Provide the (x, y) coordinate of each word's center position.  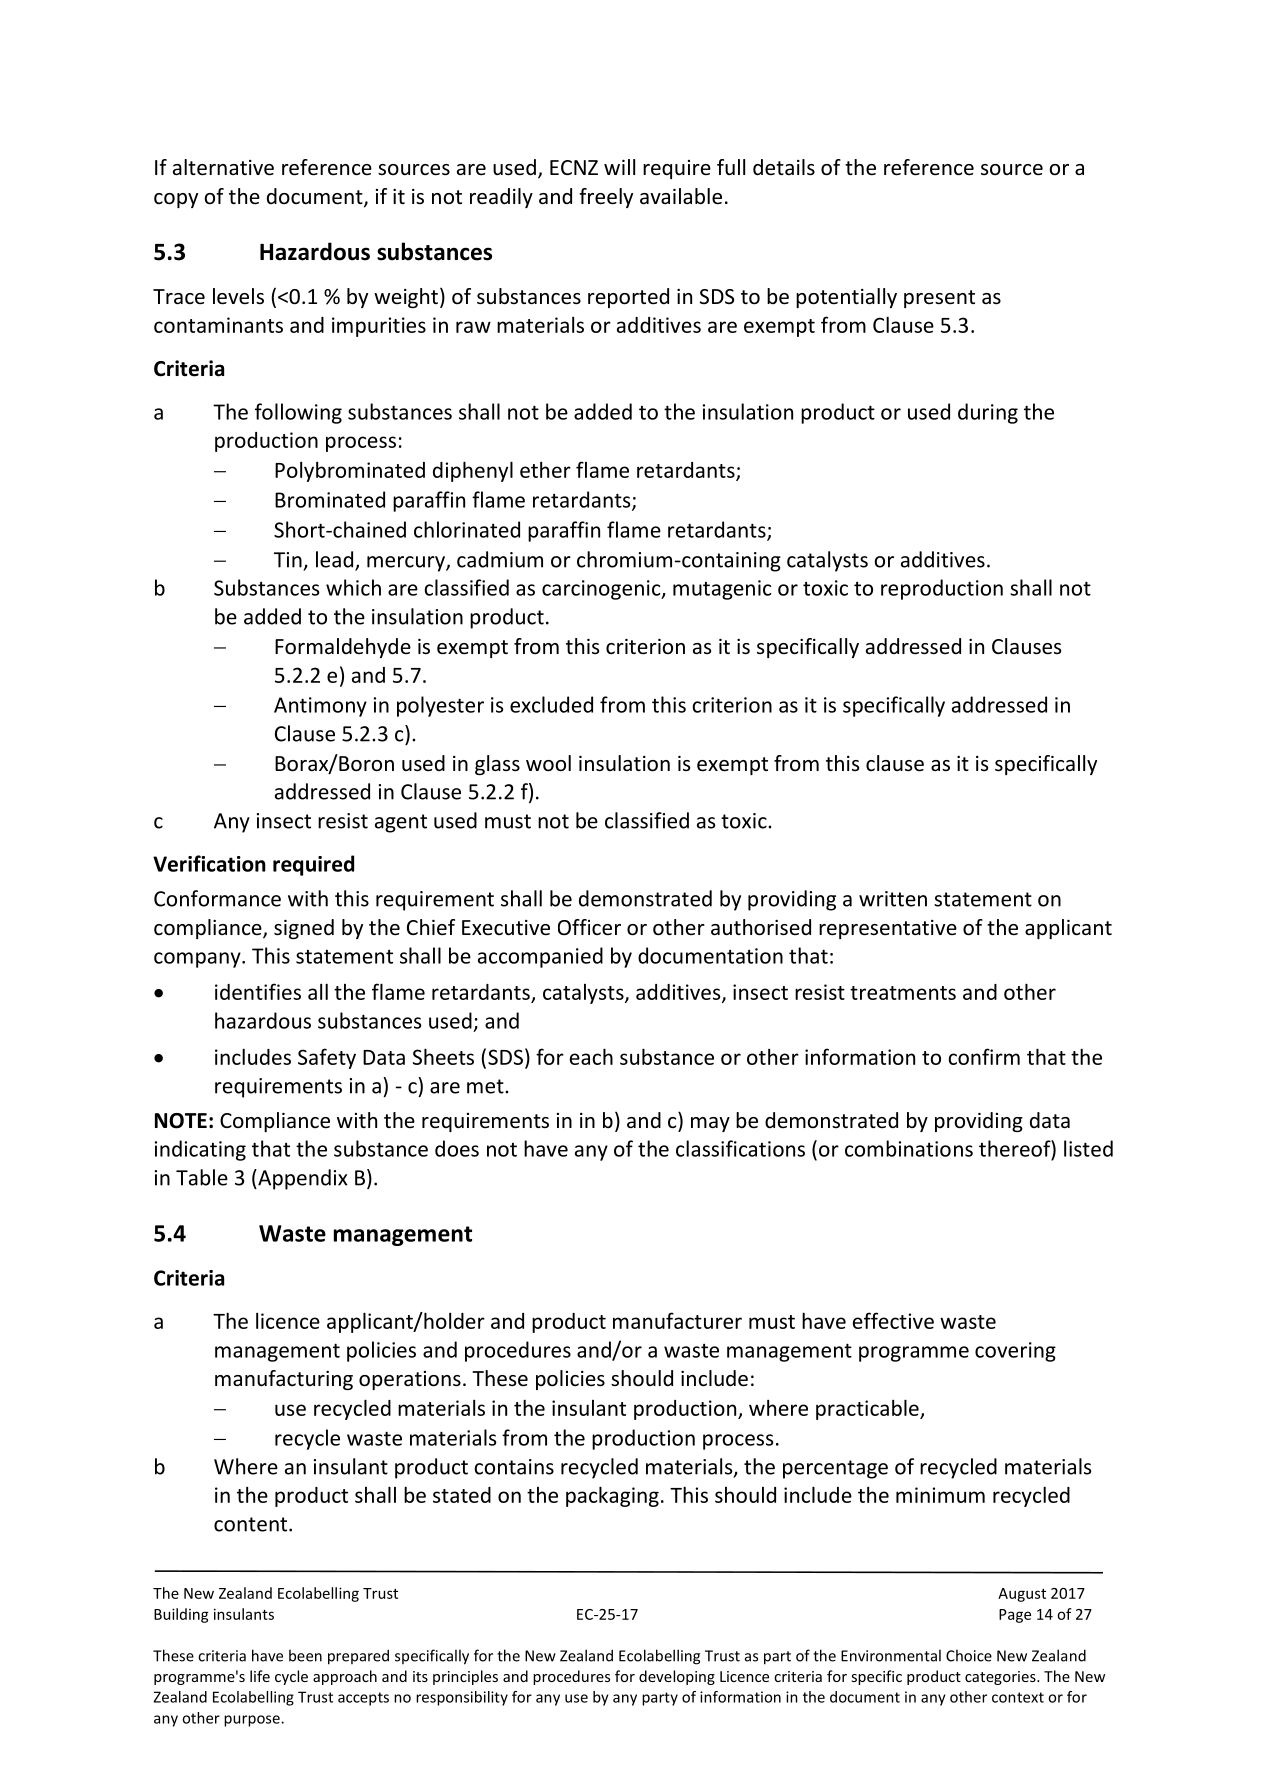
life (260, 1676)
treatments (903, 993)
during (988, 413)
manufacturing (284, 1380)
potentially (846, 298)
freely (606, 198)
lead (336, 560)
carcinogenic (602, 590)
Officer (589, 927)
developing (677, 1677)
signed (304, 929)
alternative (223, 167)
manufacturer (677, 1320)
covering (1015, 1352)
